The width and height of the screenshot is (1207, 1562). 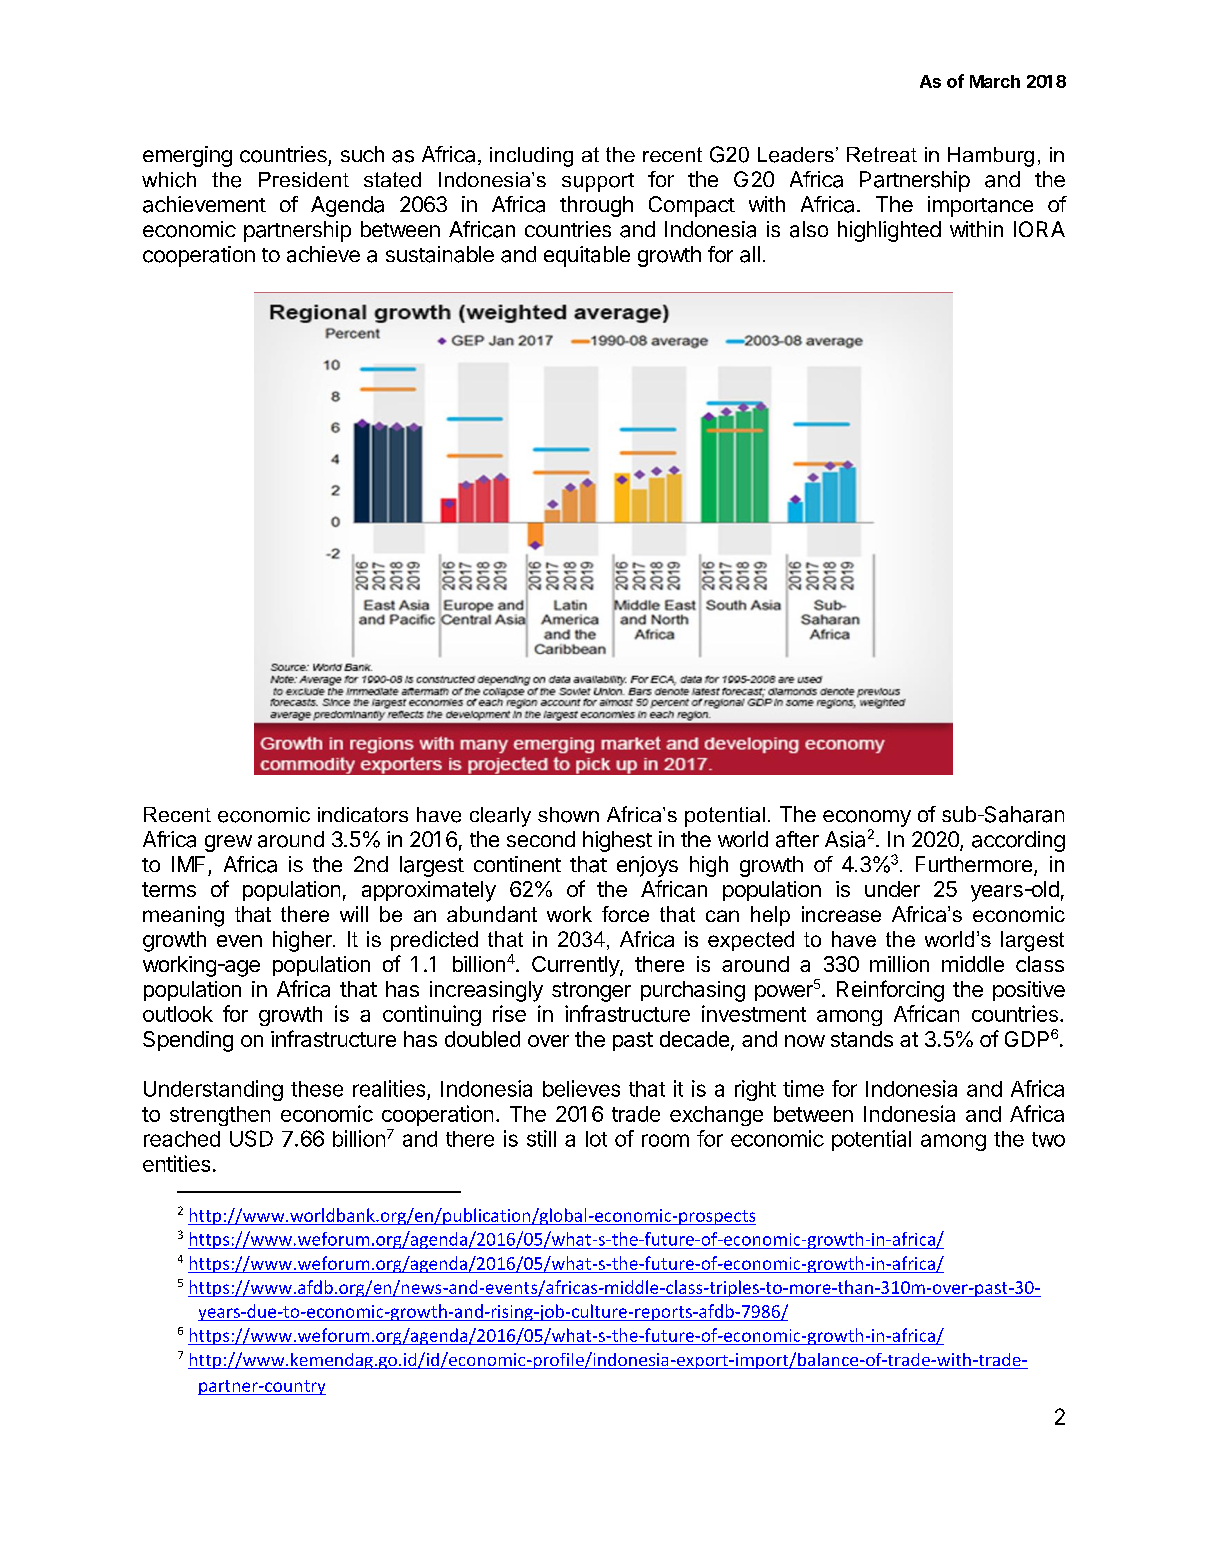 What do you see at coordinates (440, 254) in the screenshot?
I see `sustainable` at bounding box center [440, 254].
